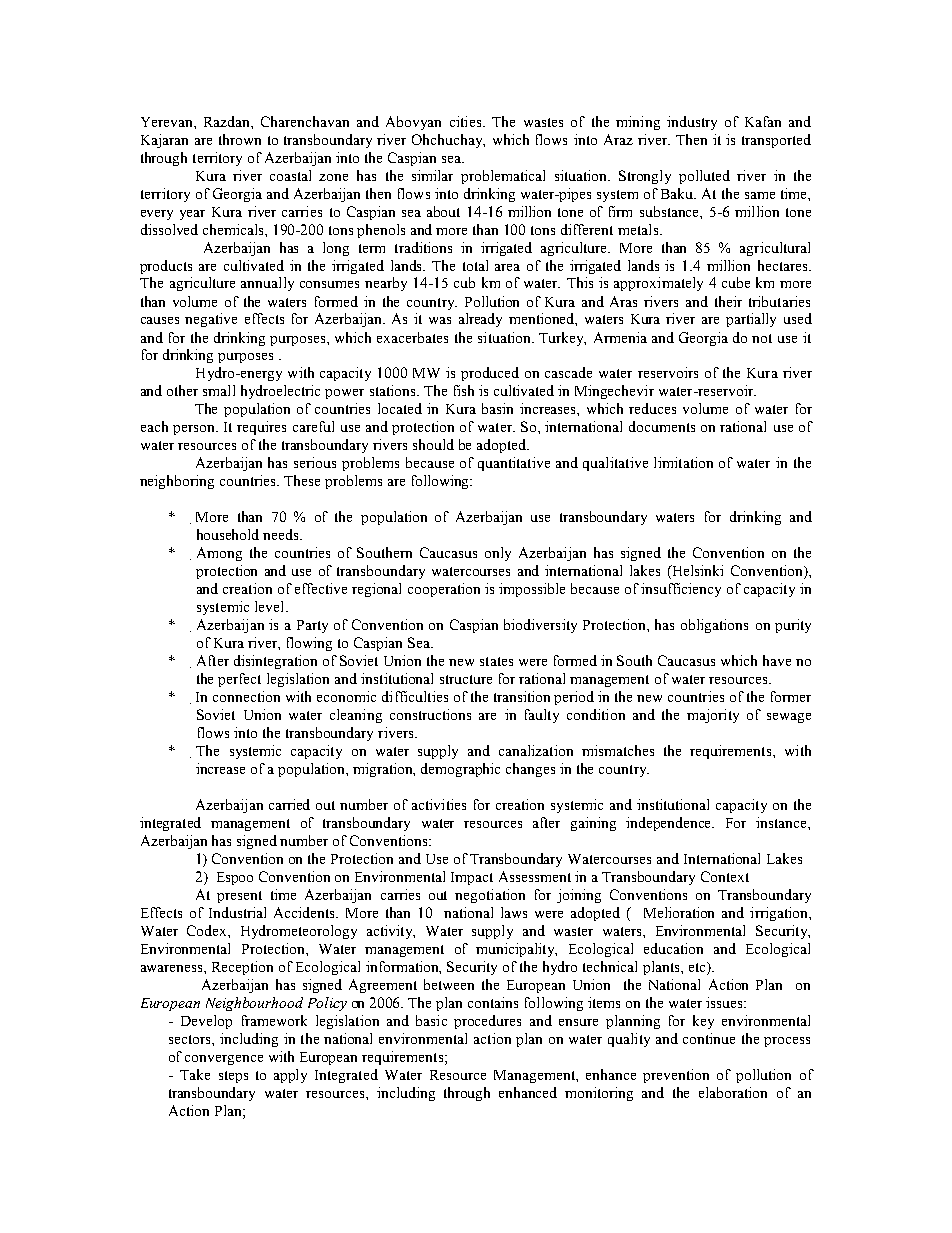 This screenshot has width=952, height=1233. Describe the element at coordinates (683, 462) in the screenshot. I see `limitation` at that location.
